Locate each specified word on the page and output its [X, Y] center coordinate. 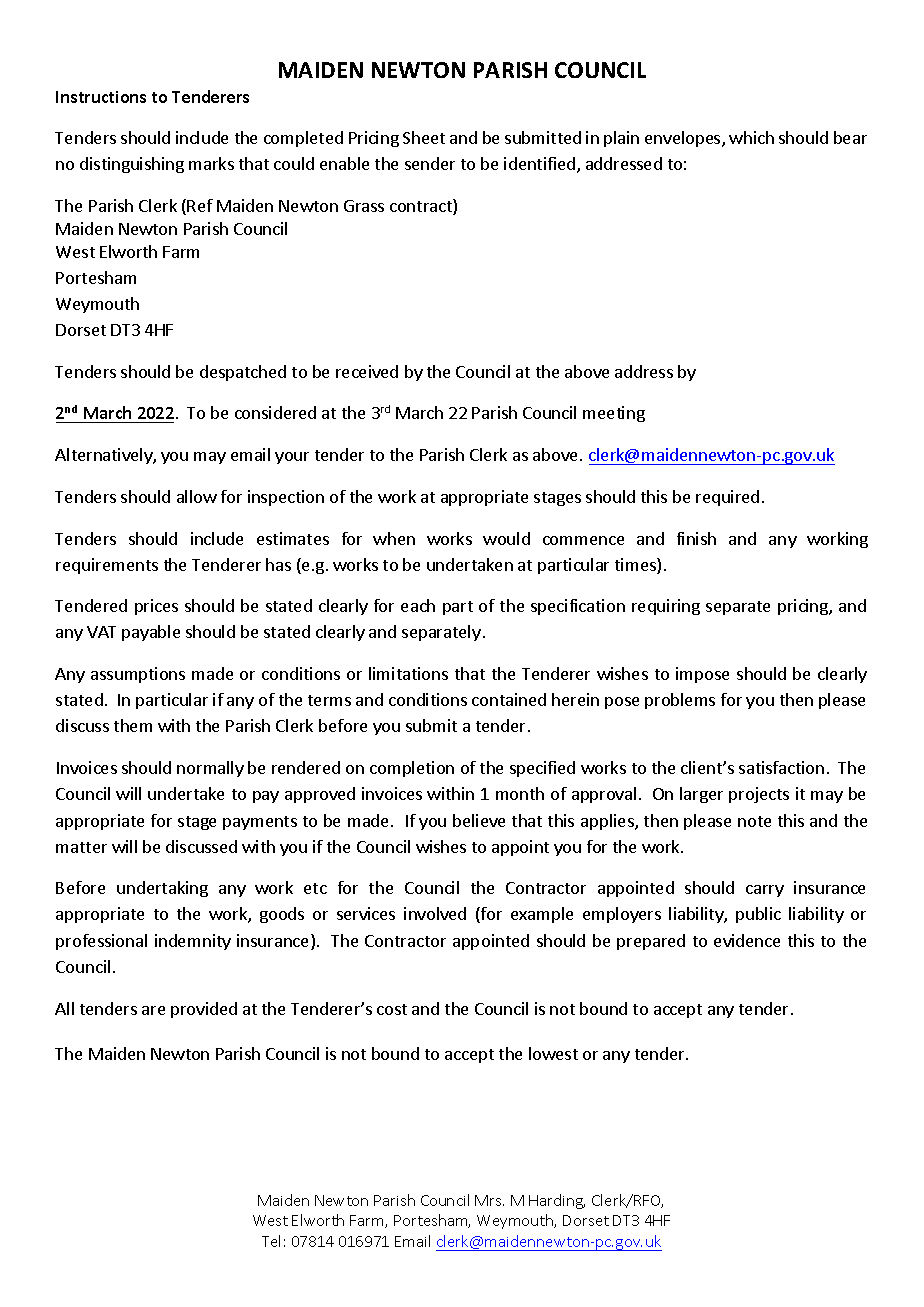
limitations [408, 673]
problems [680, 701]
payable [151, 633]
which [751, 137]
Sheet [424, 137]
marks [211, 163]
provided [204, 1010]
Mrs [489, 1200]
